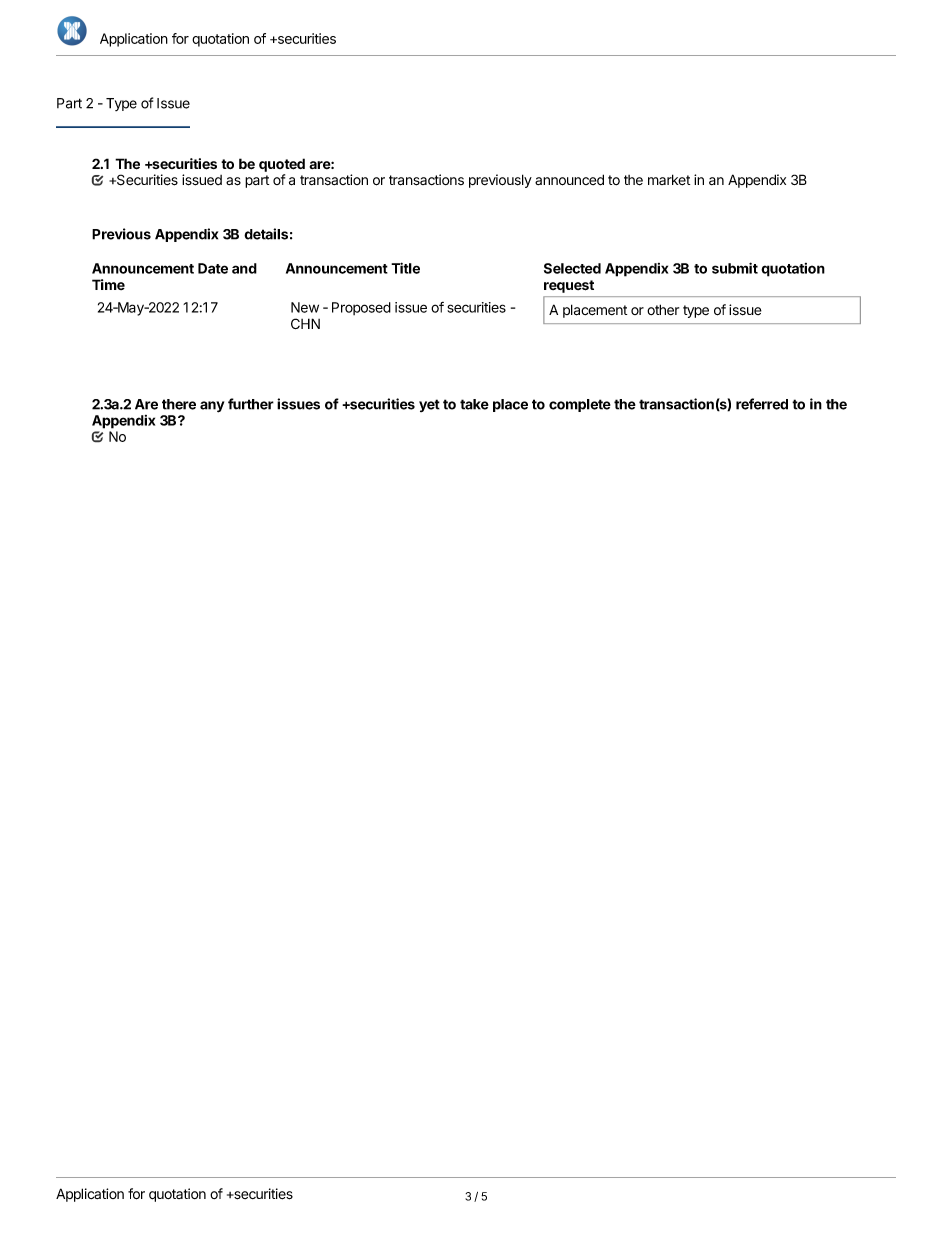  Describe the element at coordinates (213, 268) in the screenshot. I see `Date` at that location.
